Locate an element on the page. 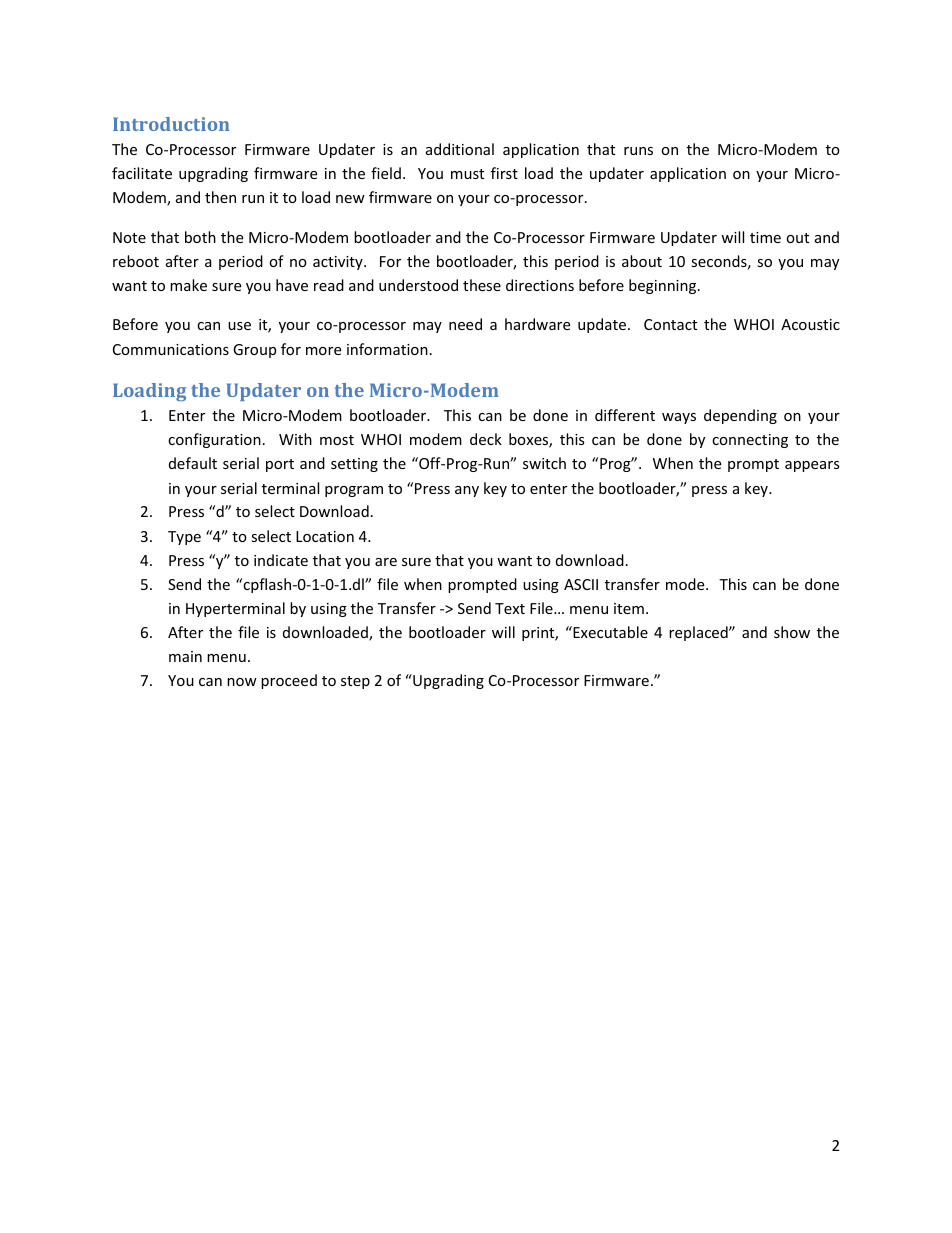  configuration is located at coordinates (214, 440).
